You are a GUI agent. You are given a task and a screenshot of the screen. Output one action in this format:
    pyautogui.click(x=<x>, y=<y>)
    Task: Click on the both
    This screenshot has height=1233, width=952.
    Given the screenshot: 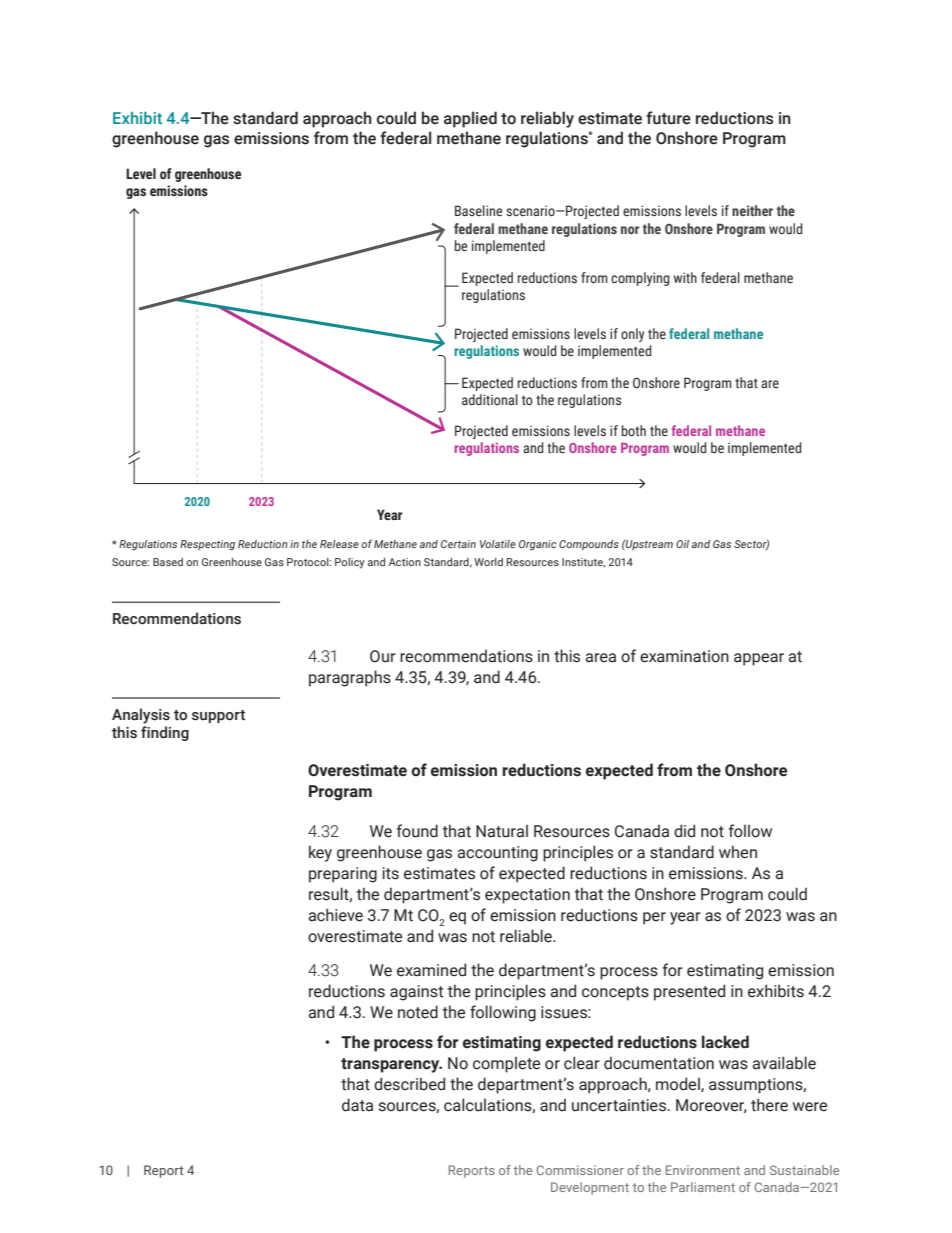 What is the action you would take?
    pyautogui.click(x=634, y=430)
